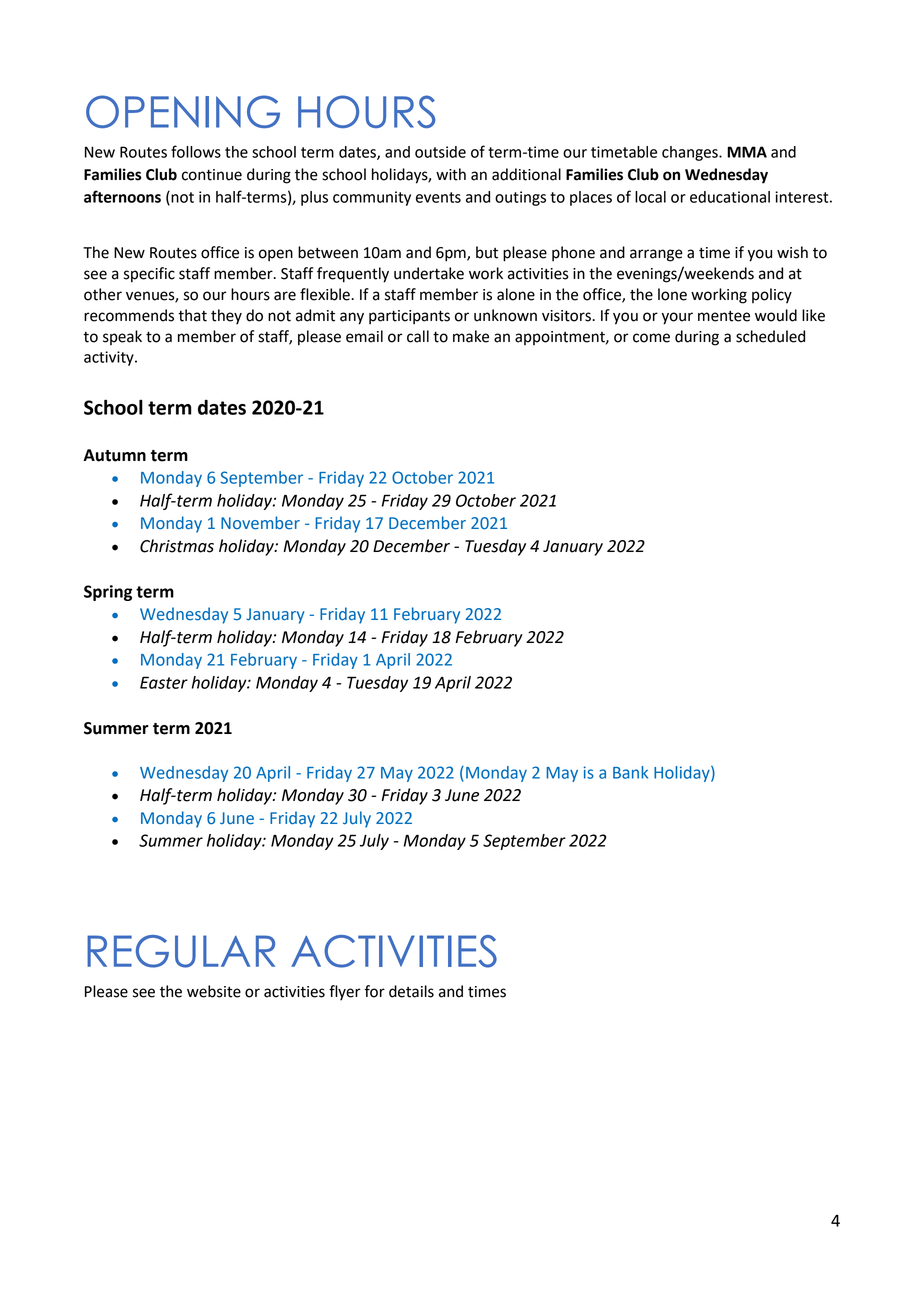 This document has width=924, height=1308. Describe the element at coordinates (411, 991) in the document. I see `details` at that location.
